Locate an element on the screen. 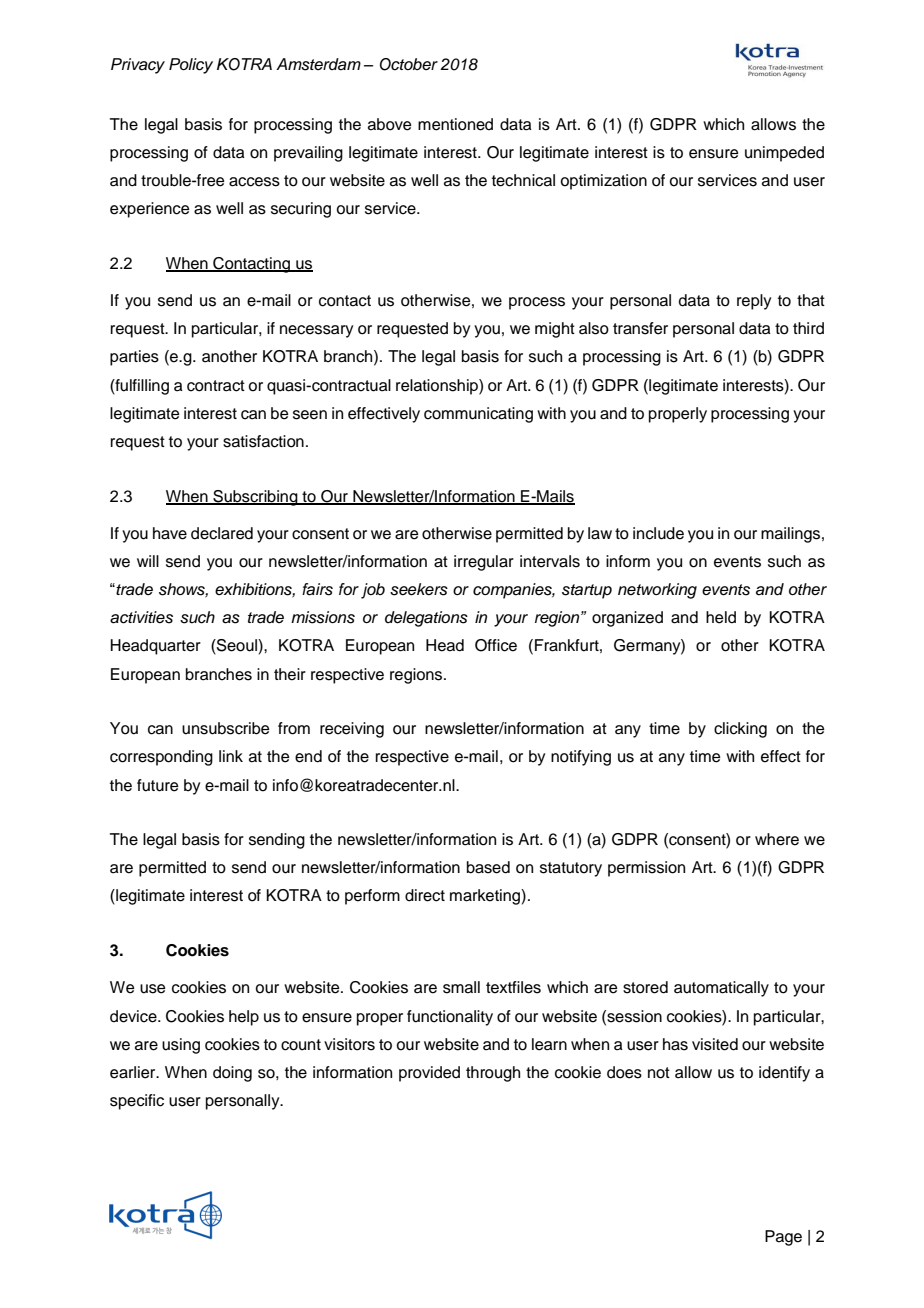 The height and width of the screenshot is (1308, 924). direct is located at coordinates (425, 895).
